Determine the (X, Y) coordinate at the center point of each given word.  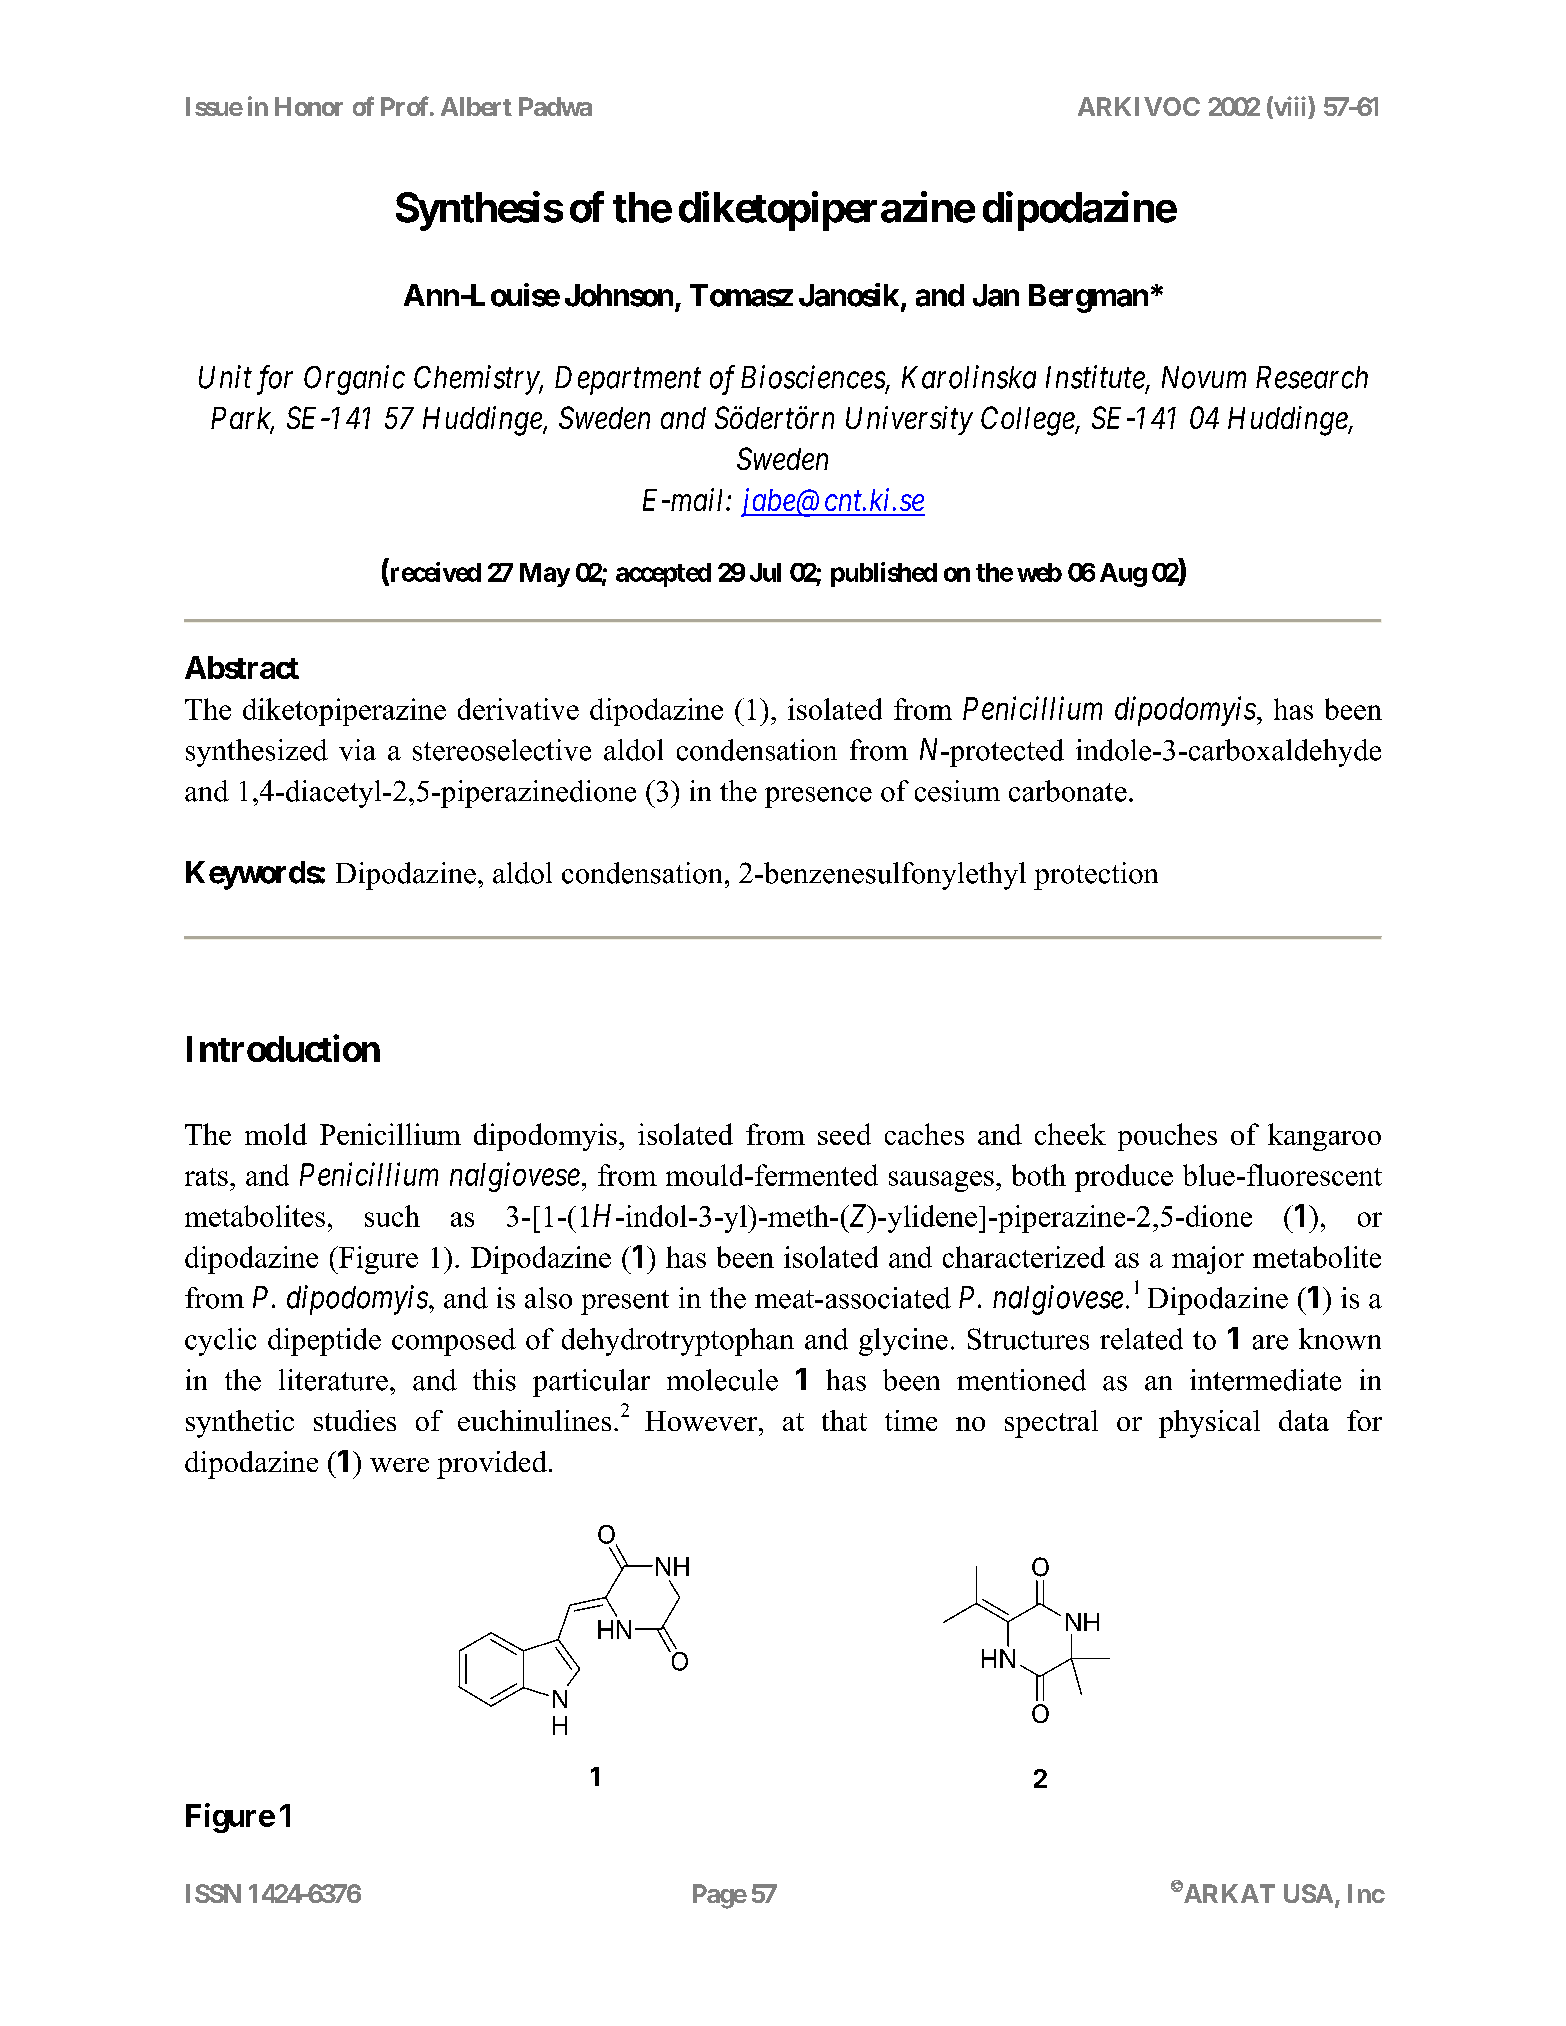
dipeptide (324, 1342)
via (357, 750)
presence (818, 797)
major (1208, 1260)
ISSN (213, 1893)
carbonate (1068, 791)
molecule (722, 1380)
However (702, 1421)
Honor (309, 106)
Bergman (1088, 298)
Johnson (619, 295)
